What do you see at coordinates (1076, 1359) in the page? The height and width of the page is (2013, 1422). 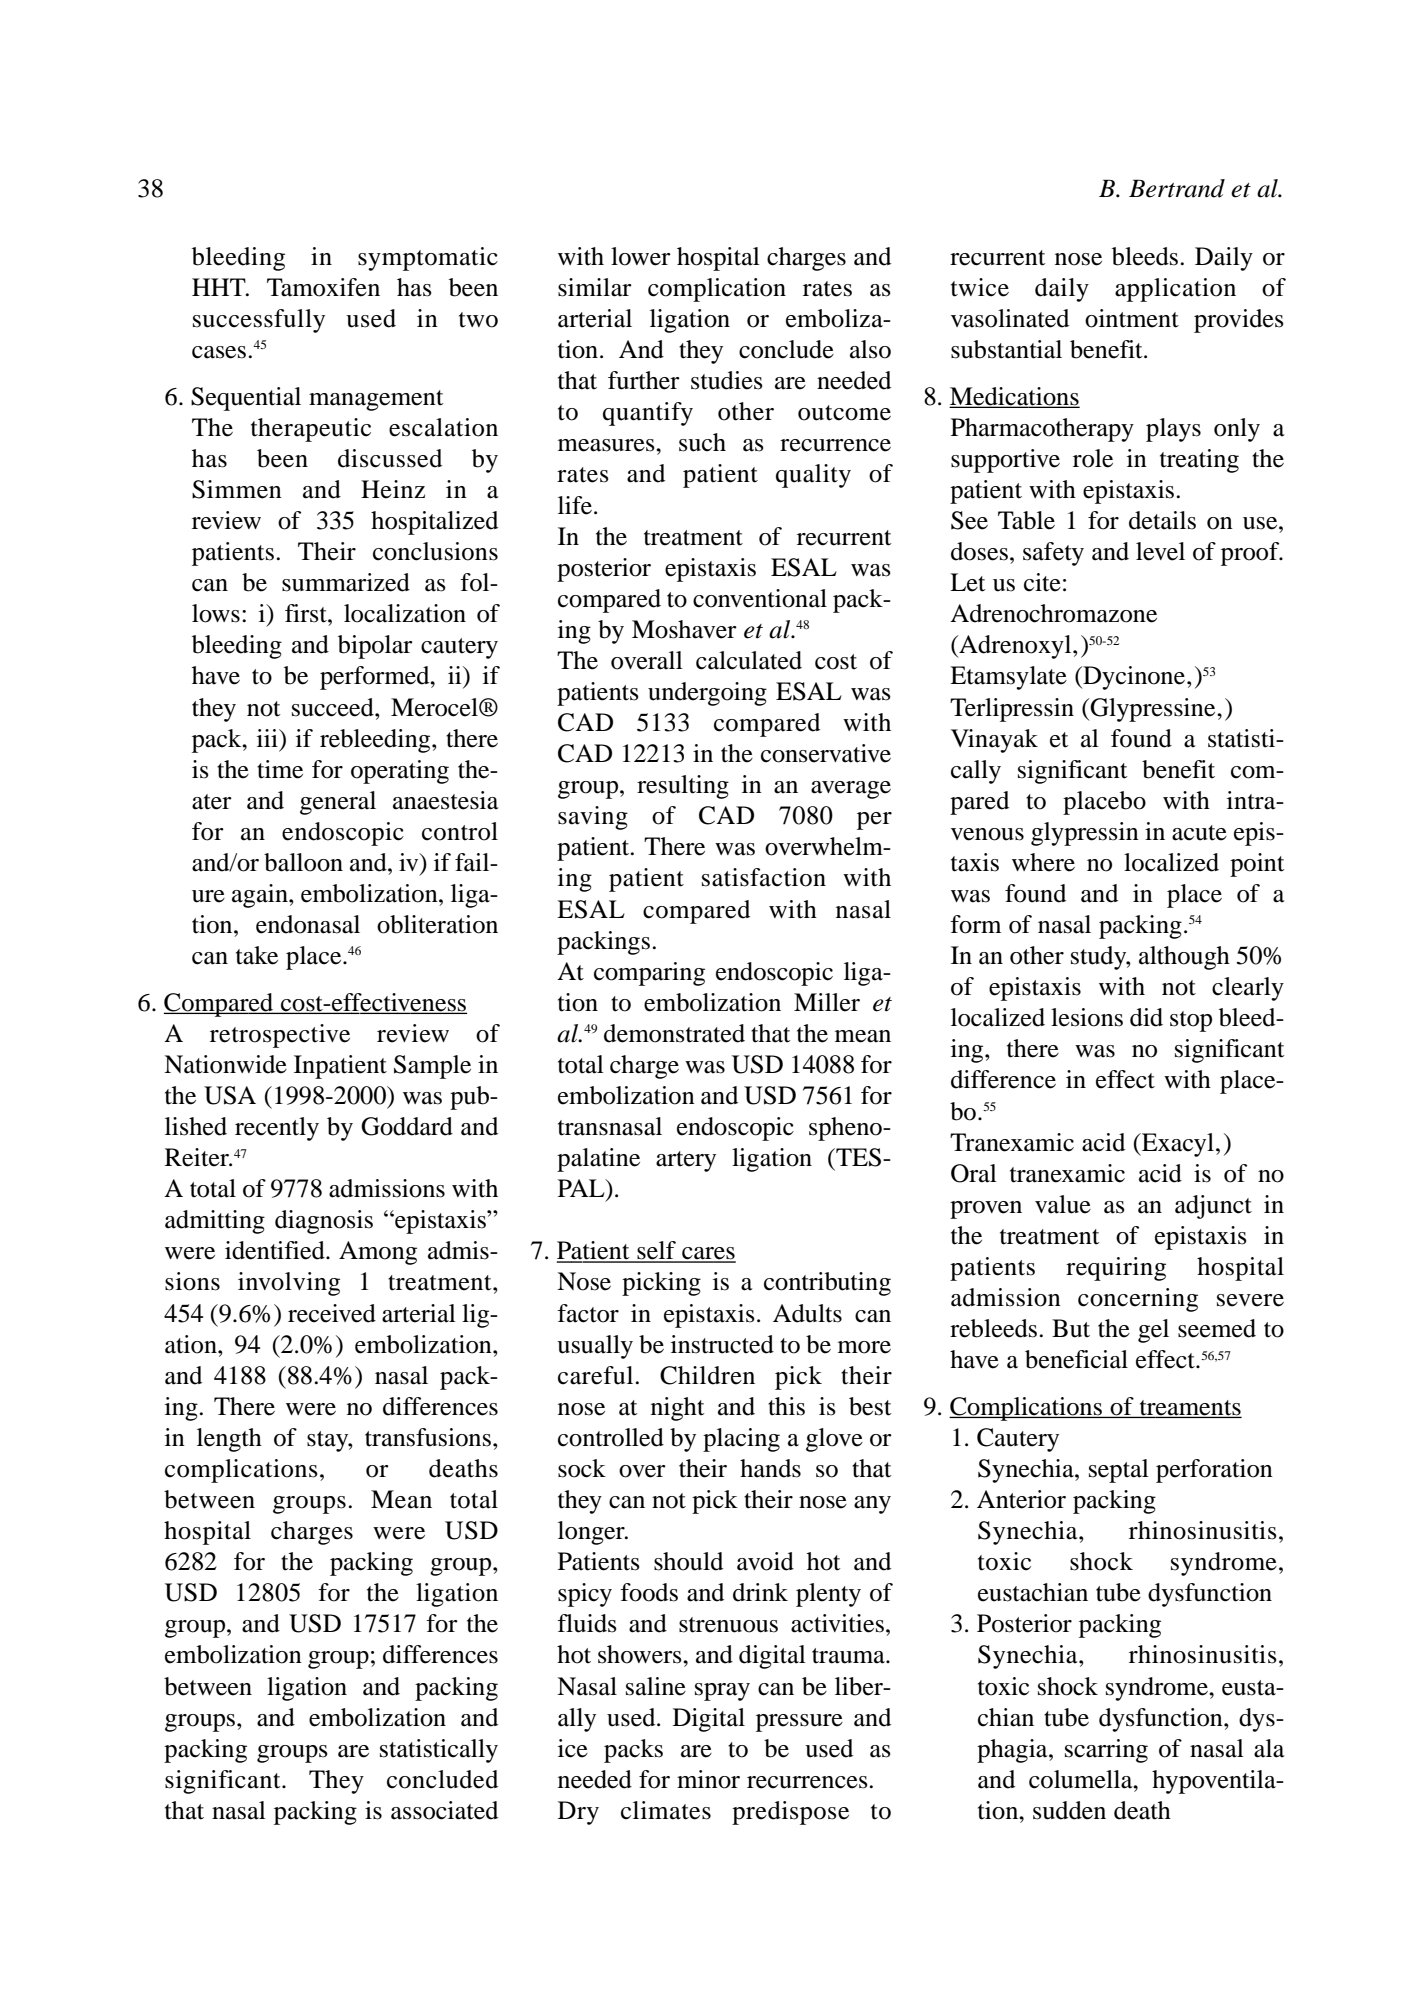 I see `beneficial` at bounding box center [1076, 1359].
